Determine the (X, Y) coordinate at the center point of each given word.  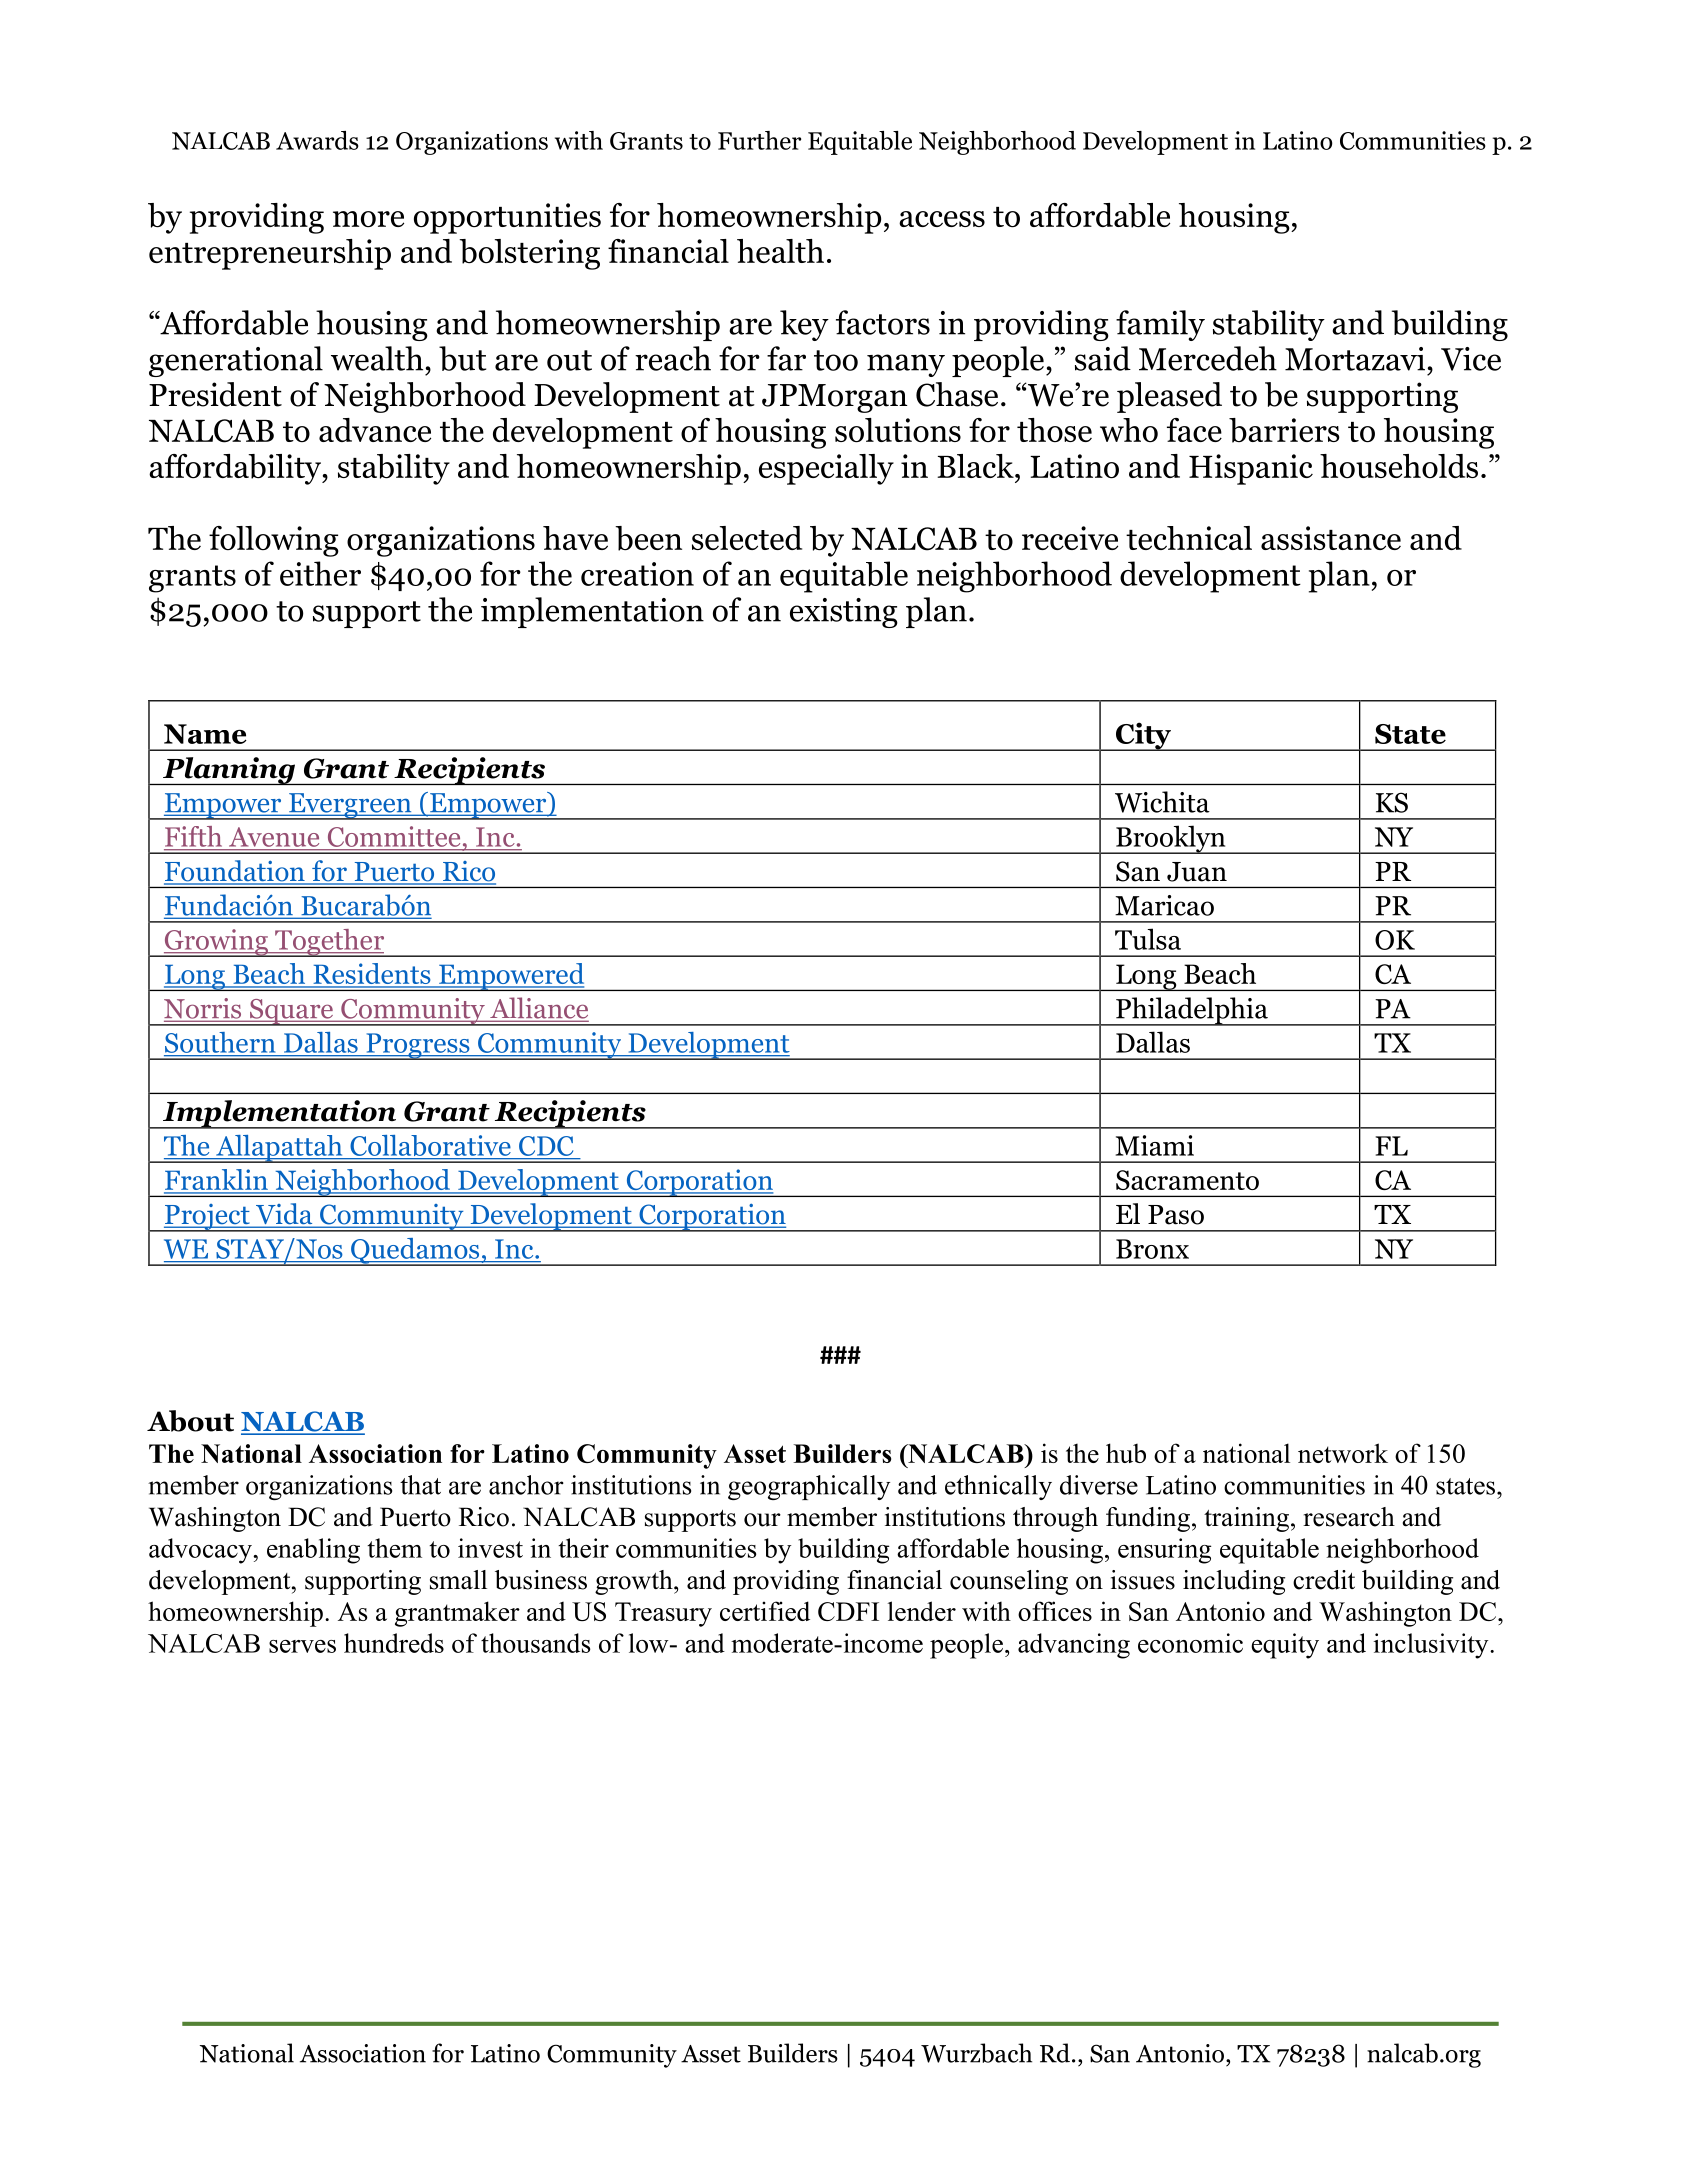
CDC (546, 1146)
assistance (1331, 538)
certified (765, 1611)
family (1160, 325)
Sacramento (1187, 1180)
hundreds (394, 1643)
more (368, 219)
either (320, 573)
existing (844, 613)
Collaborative (430, 1147)
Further (759, 140)
